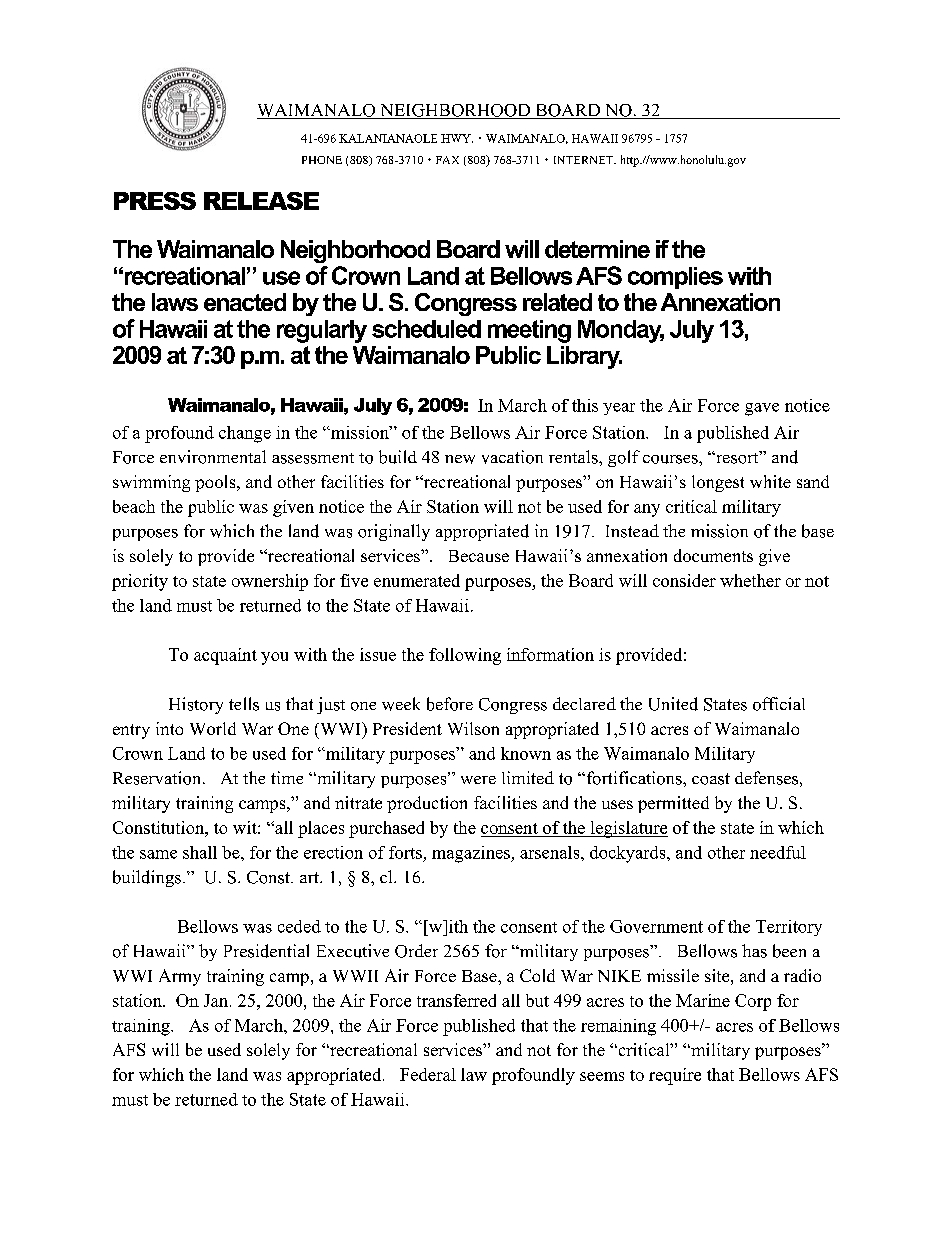 This page has height=1233, width=952. What do you see at coordinates (675, 1076) in the page?
I see `require` at bounding box center [675, 1076].
